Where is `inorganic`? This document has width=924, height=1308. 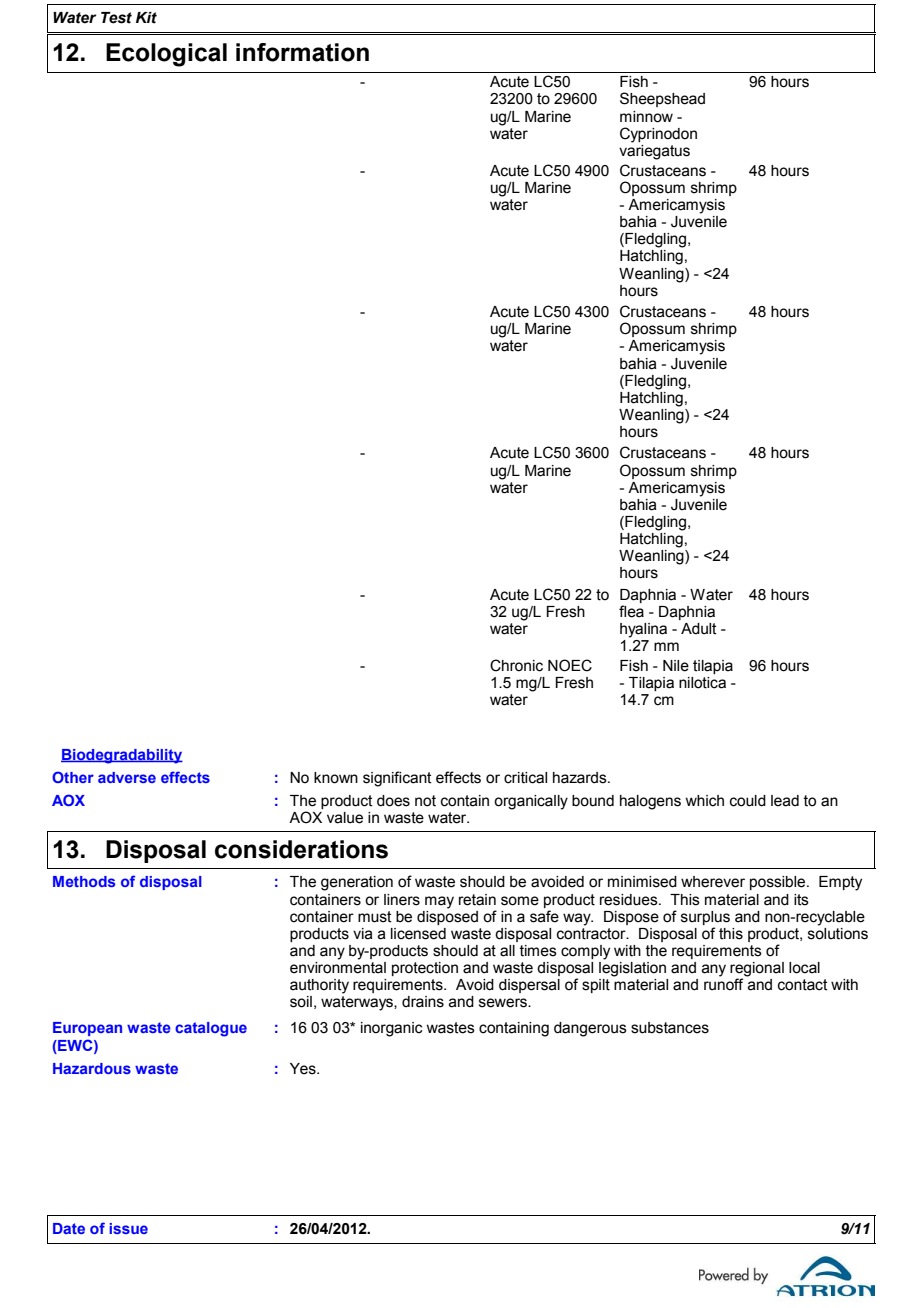 inorganic is located at coordinates (392, 1029).
